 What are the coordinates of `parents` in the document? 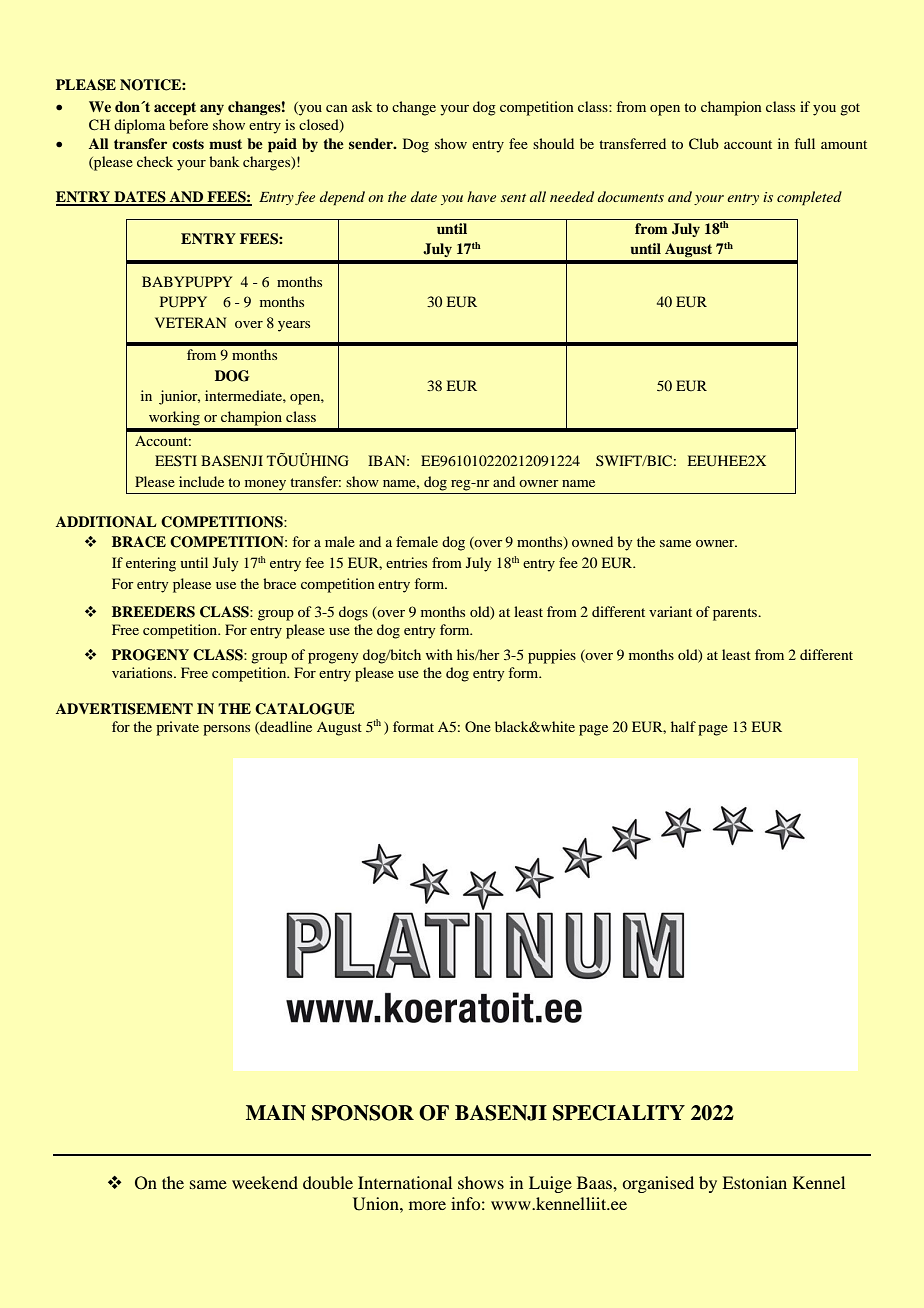 It's located at (736, 614).
